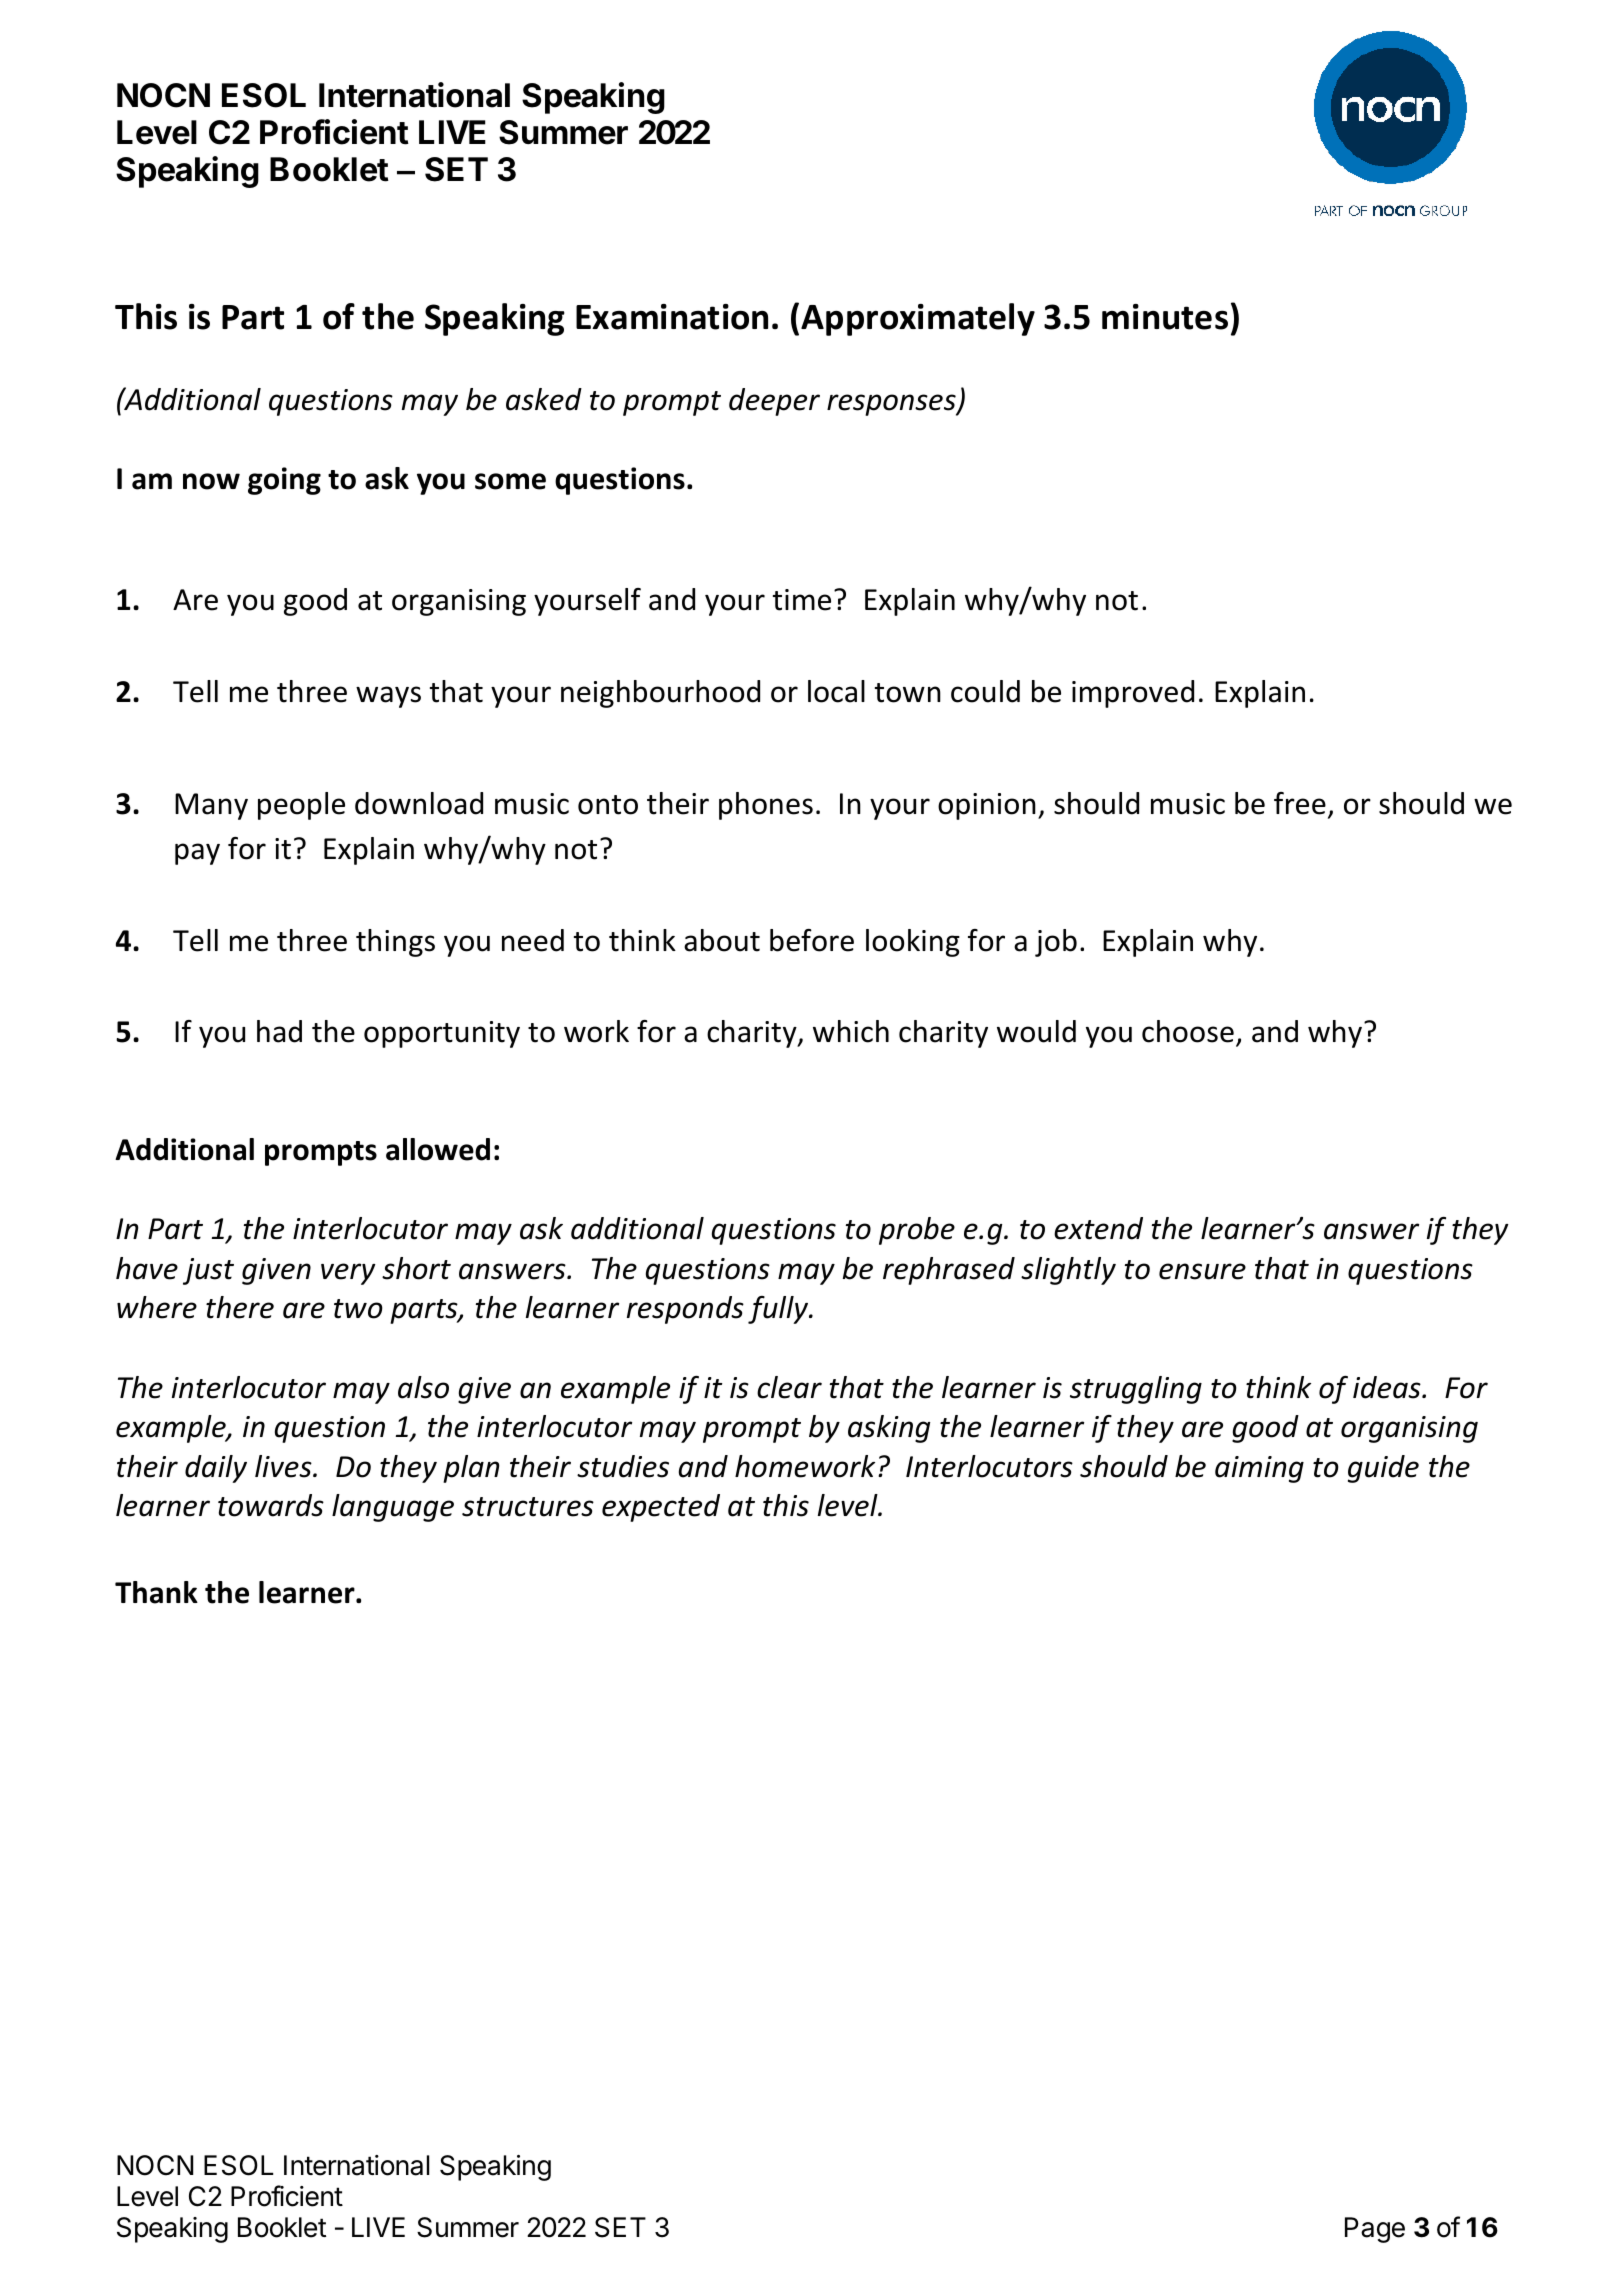  Describe the element at coordinates (348, 1274) in the document. I see `very` at that location.
